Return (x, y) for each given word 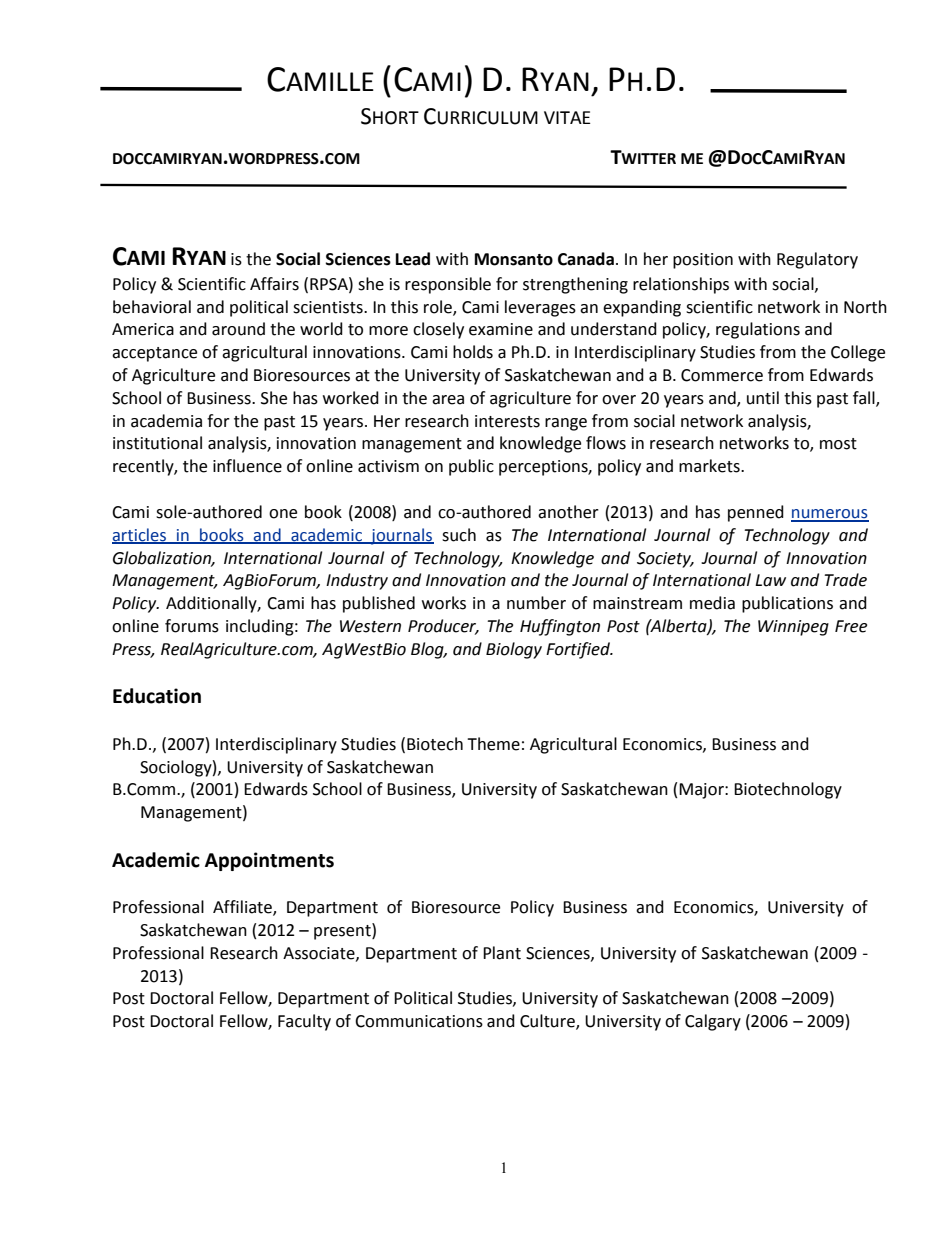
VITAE (567, 117)
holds (473, 352)
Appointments (269, 861)
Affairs (274, 284)
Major (702, 791)
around (238, 329)
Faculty (304, 1022)
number (536, 603)
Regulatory (817, 260)
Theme (493, 744)
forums (192, 626)
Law (770, 580)
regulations (758, 330)
